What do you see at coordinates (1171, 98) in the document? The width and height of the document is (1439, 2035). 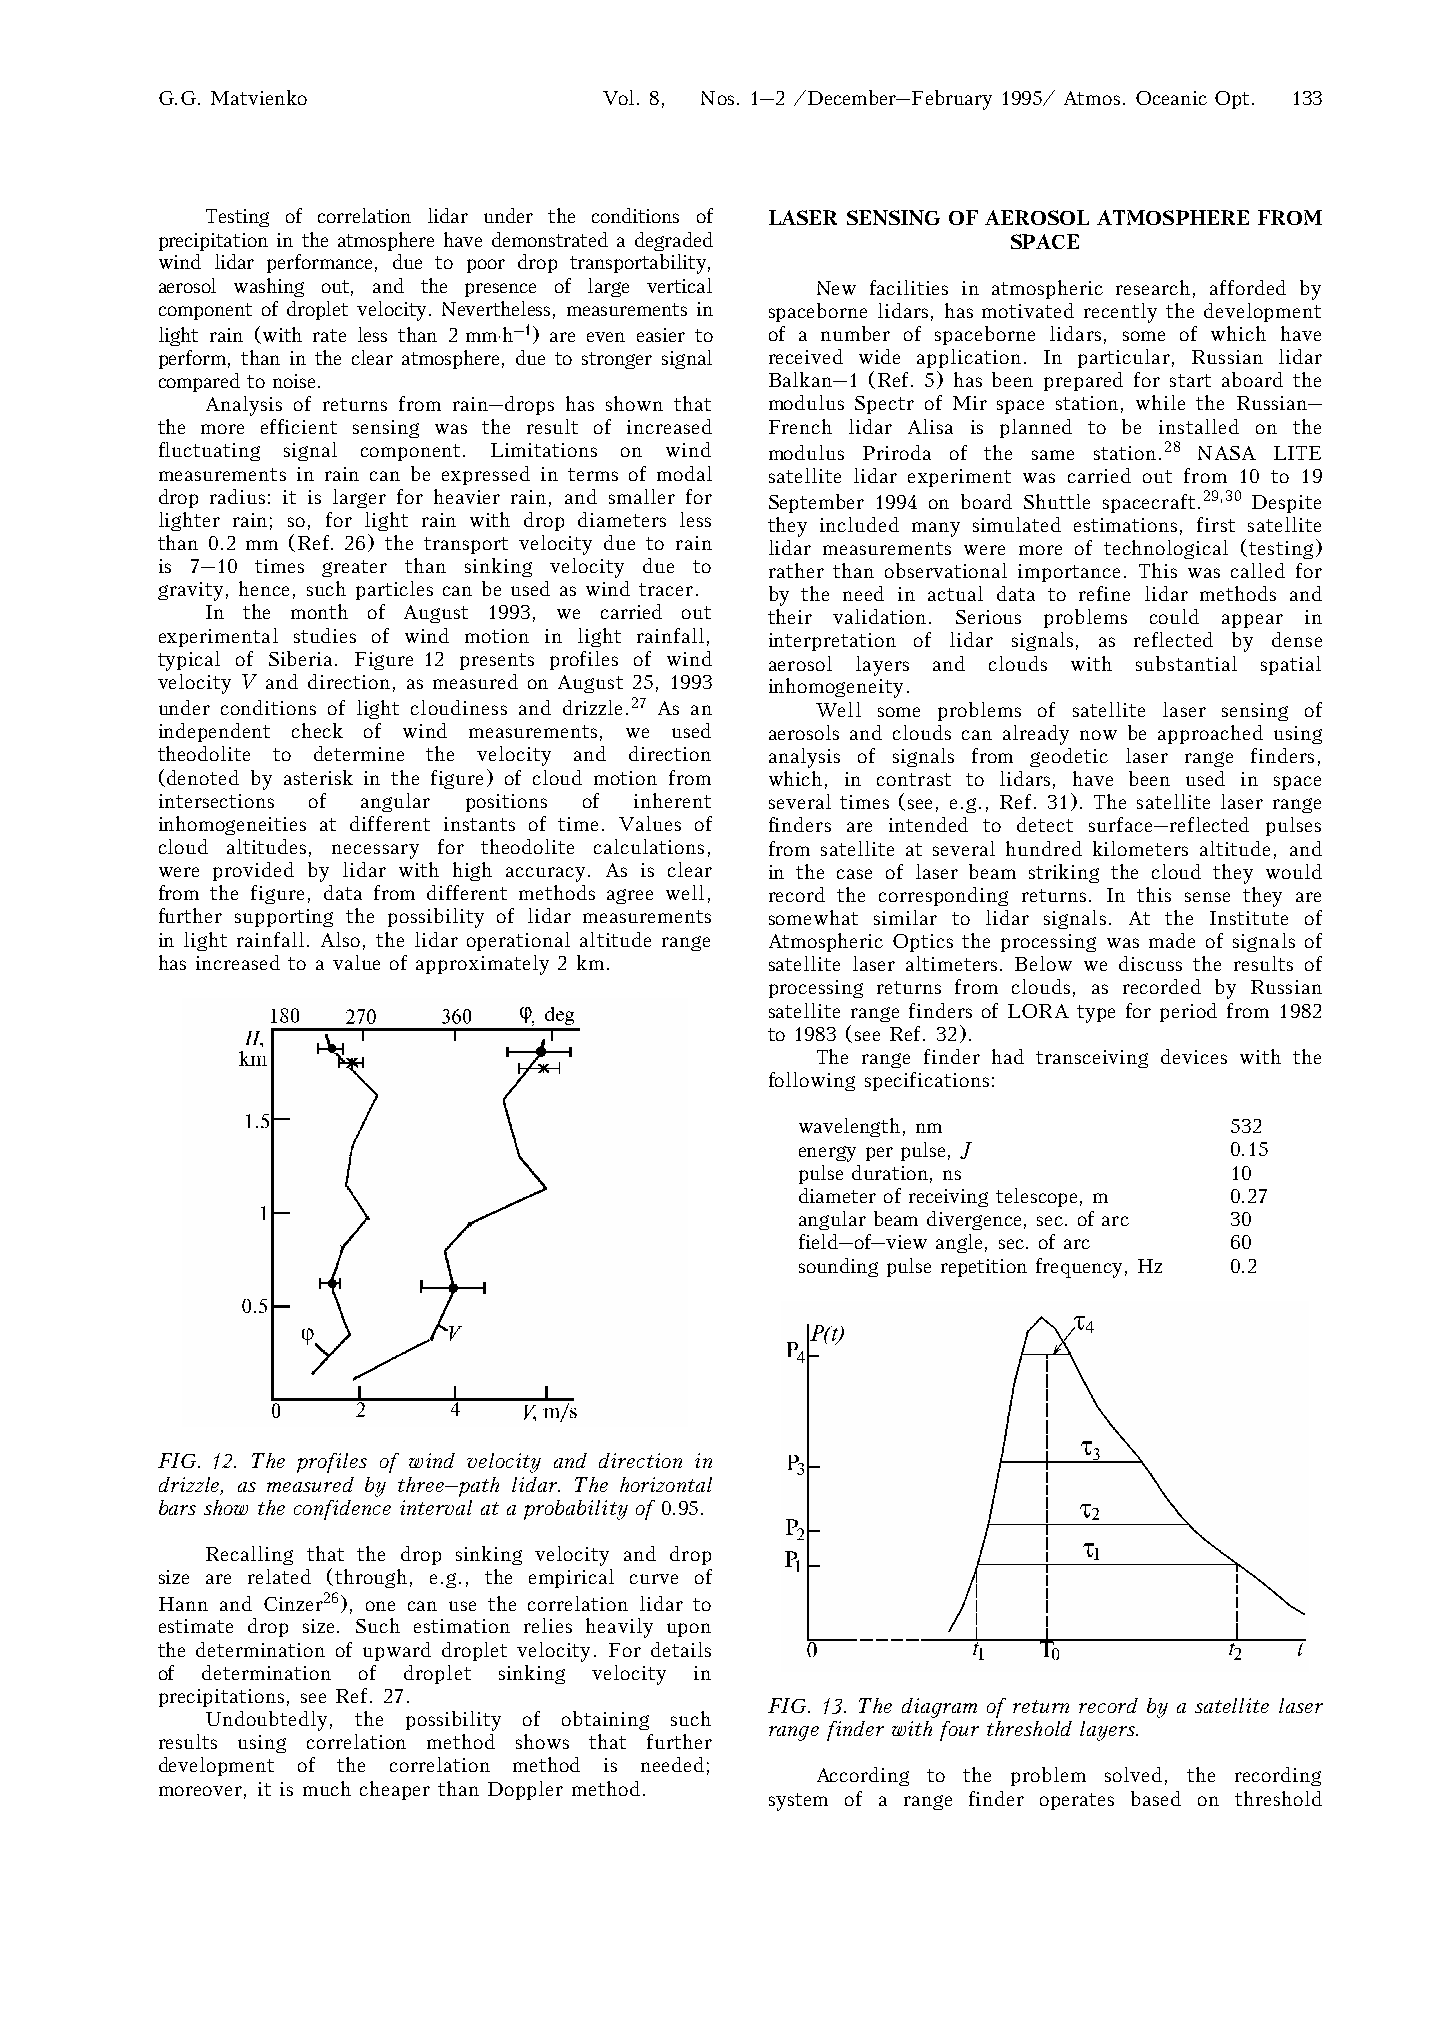 I see `Oceanic` at bounding box center [1171, 98].
